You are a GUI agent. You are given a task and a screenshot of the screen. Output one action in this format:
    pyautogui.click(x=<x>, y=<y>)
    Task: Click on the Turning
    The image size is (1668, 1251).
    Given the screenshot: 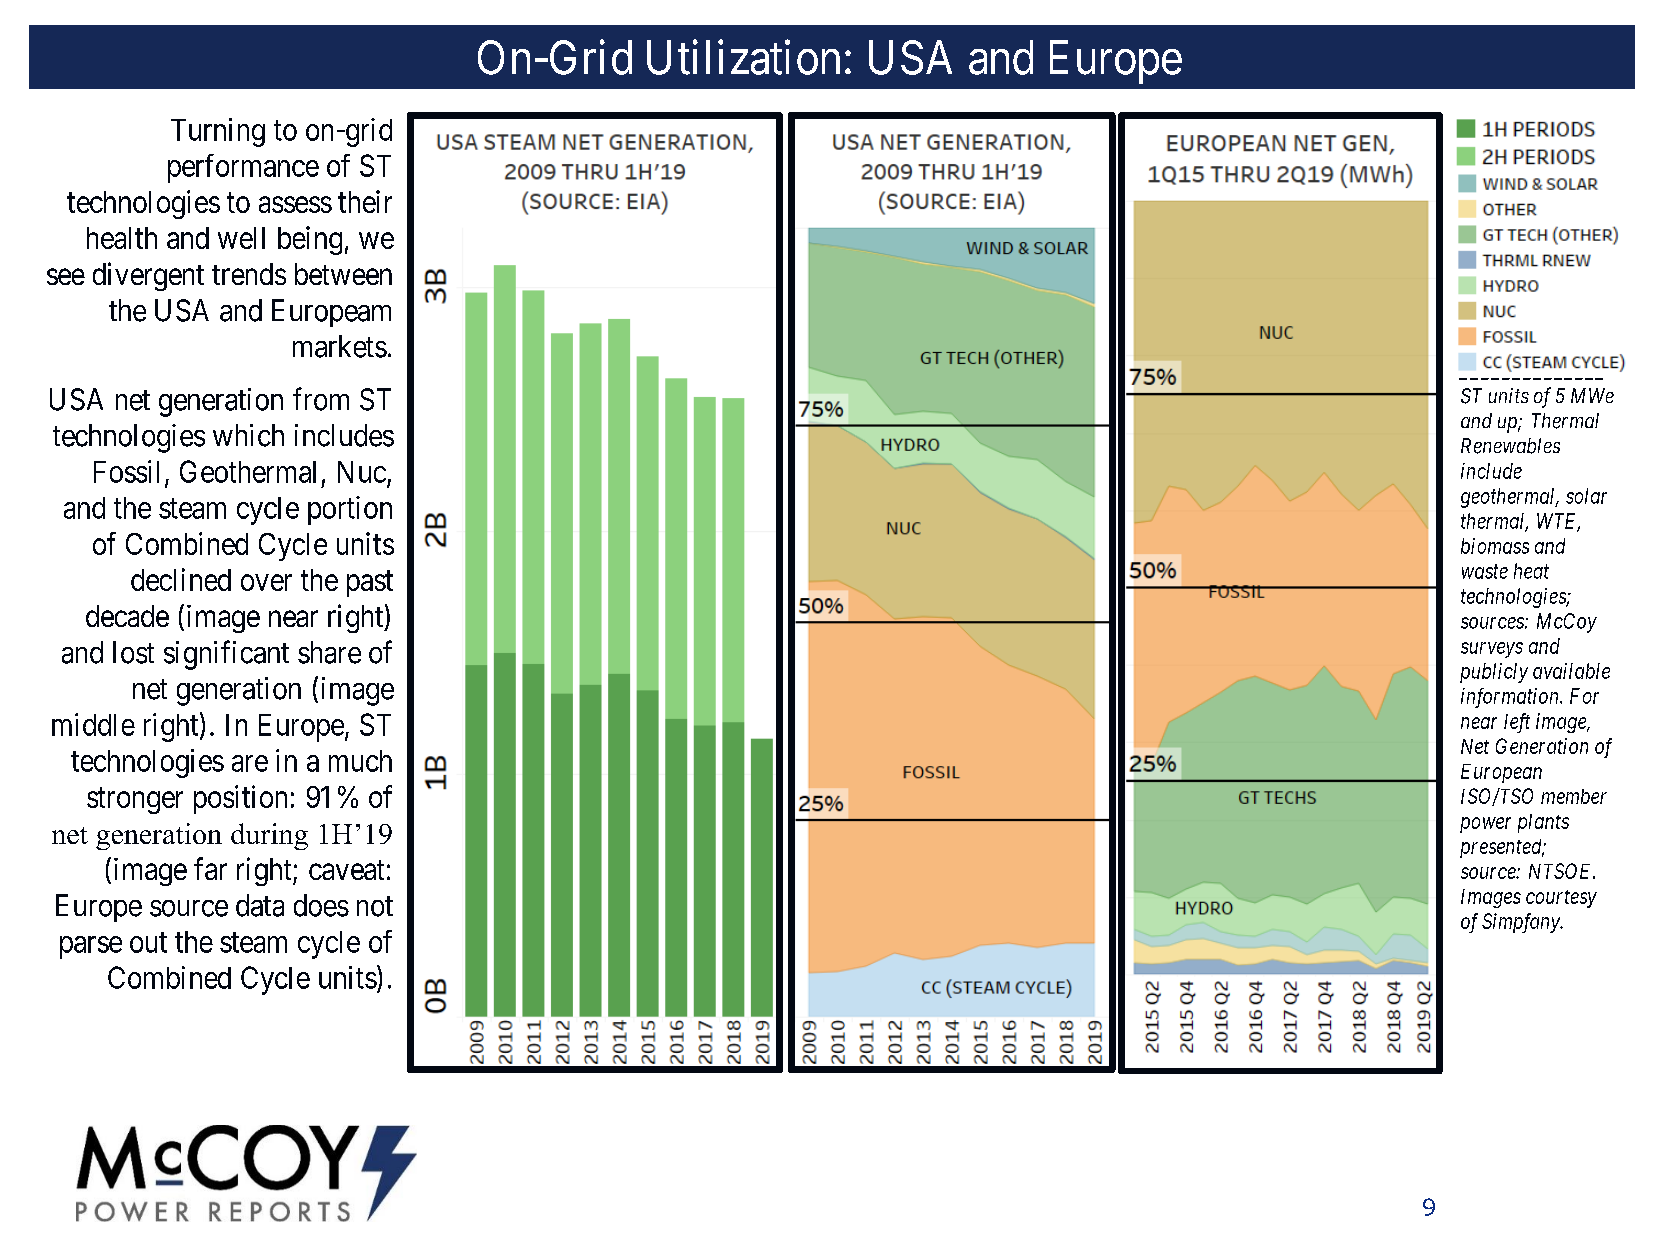 What is the action you would take?
    pyautogui.click(x=218, y=132)
